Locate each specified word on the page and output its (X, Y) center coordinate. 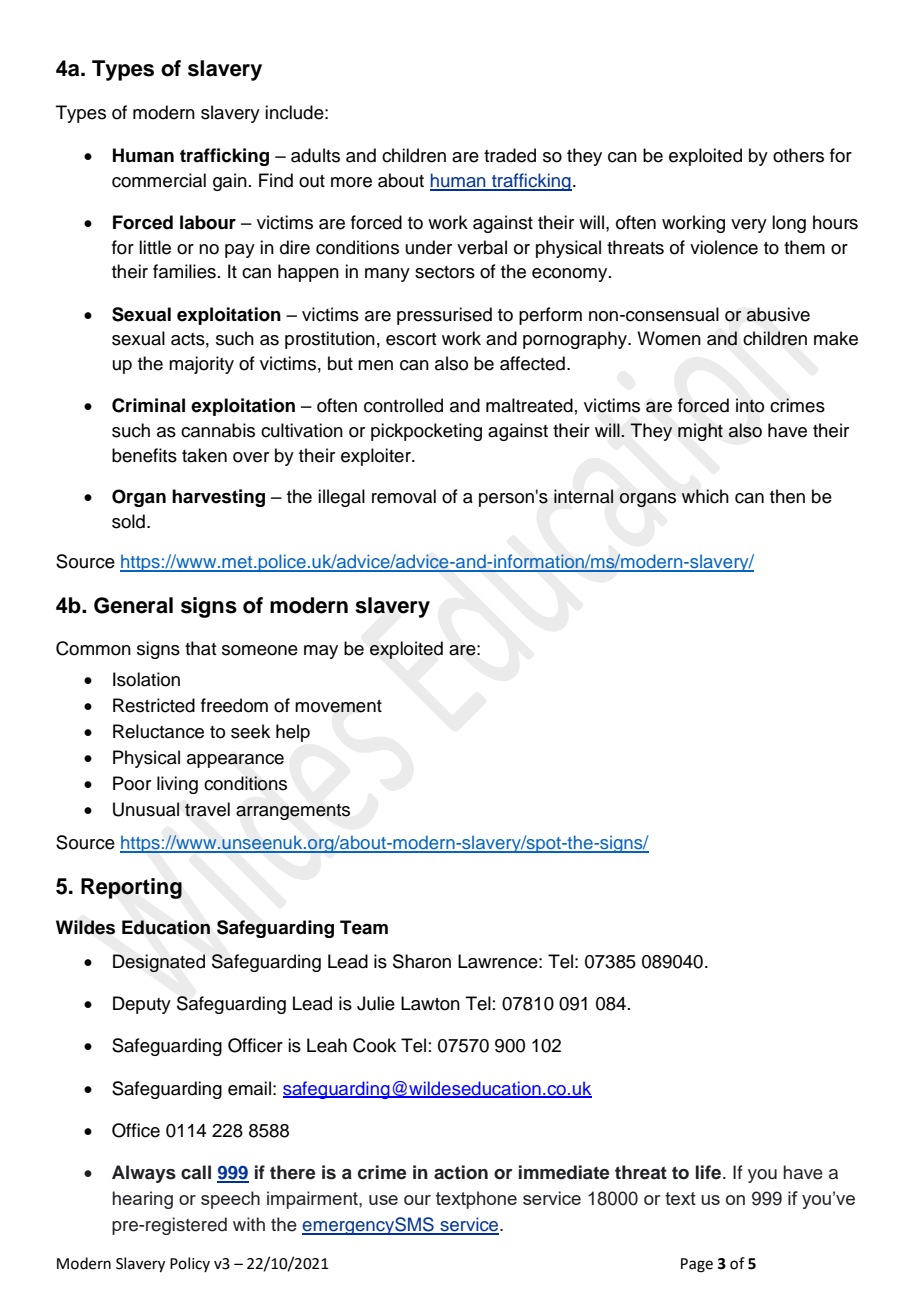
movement (338, 706)
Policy (190, 1264)
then (787, 496)
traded (510, 155)
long (789, 224)
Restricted (154, 705)
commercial (159, 180)
